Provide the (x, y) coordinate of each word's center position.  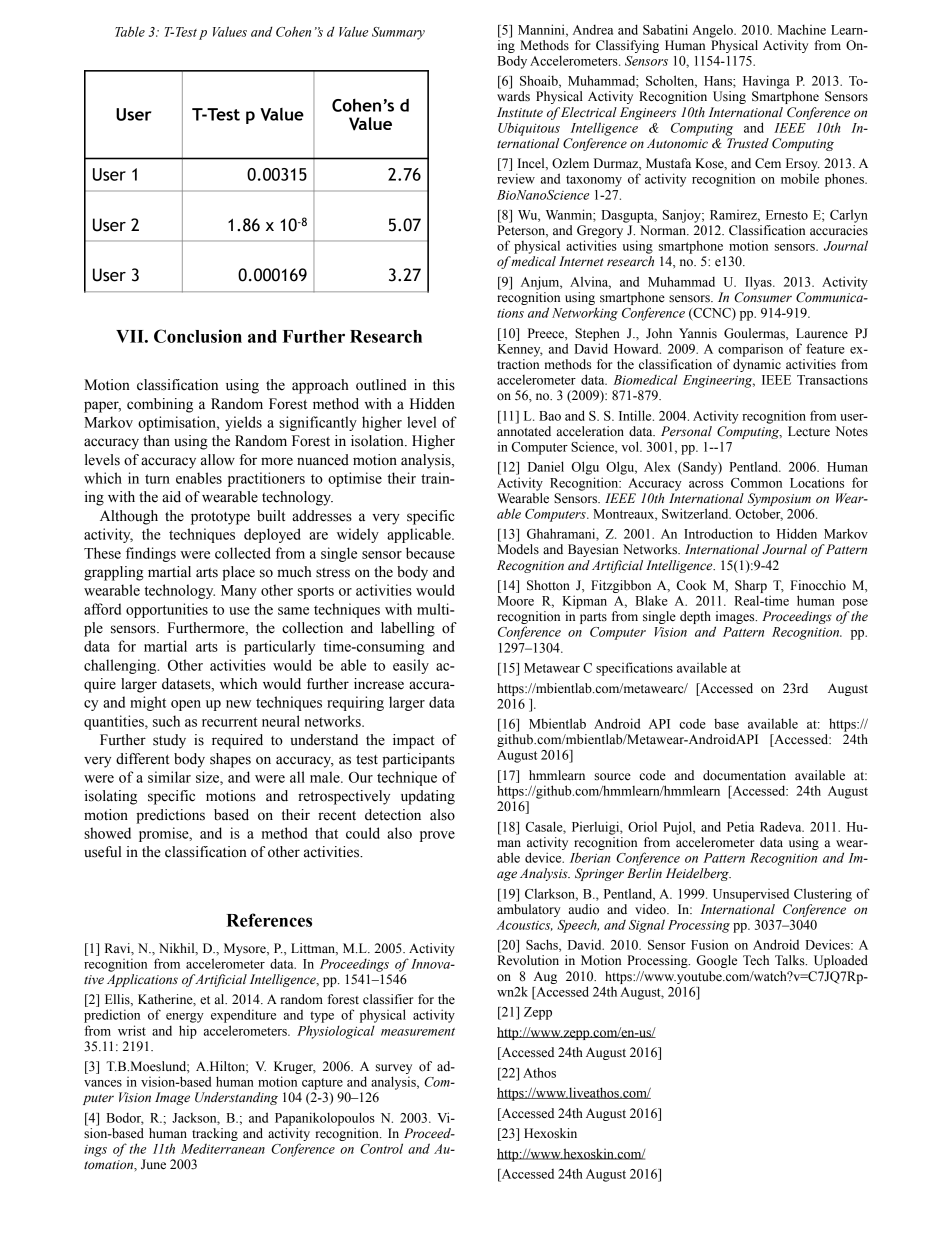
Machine (802, 29)
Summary (398, 33)
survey (394, 1070)
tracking (215, 1136)
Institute (520, 112)
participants (418, 760)
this (444, 385)
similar (169, 777)
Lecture (809, 431)
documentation (744, 775)
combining (160, 405)
